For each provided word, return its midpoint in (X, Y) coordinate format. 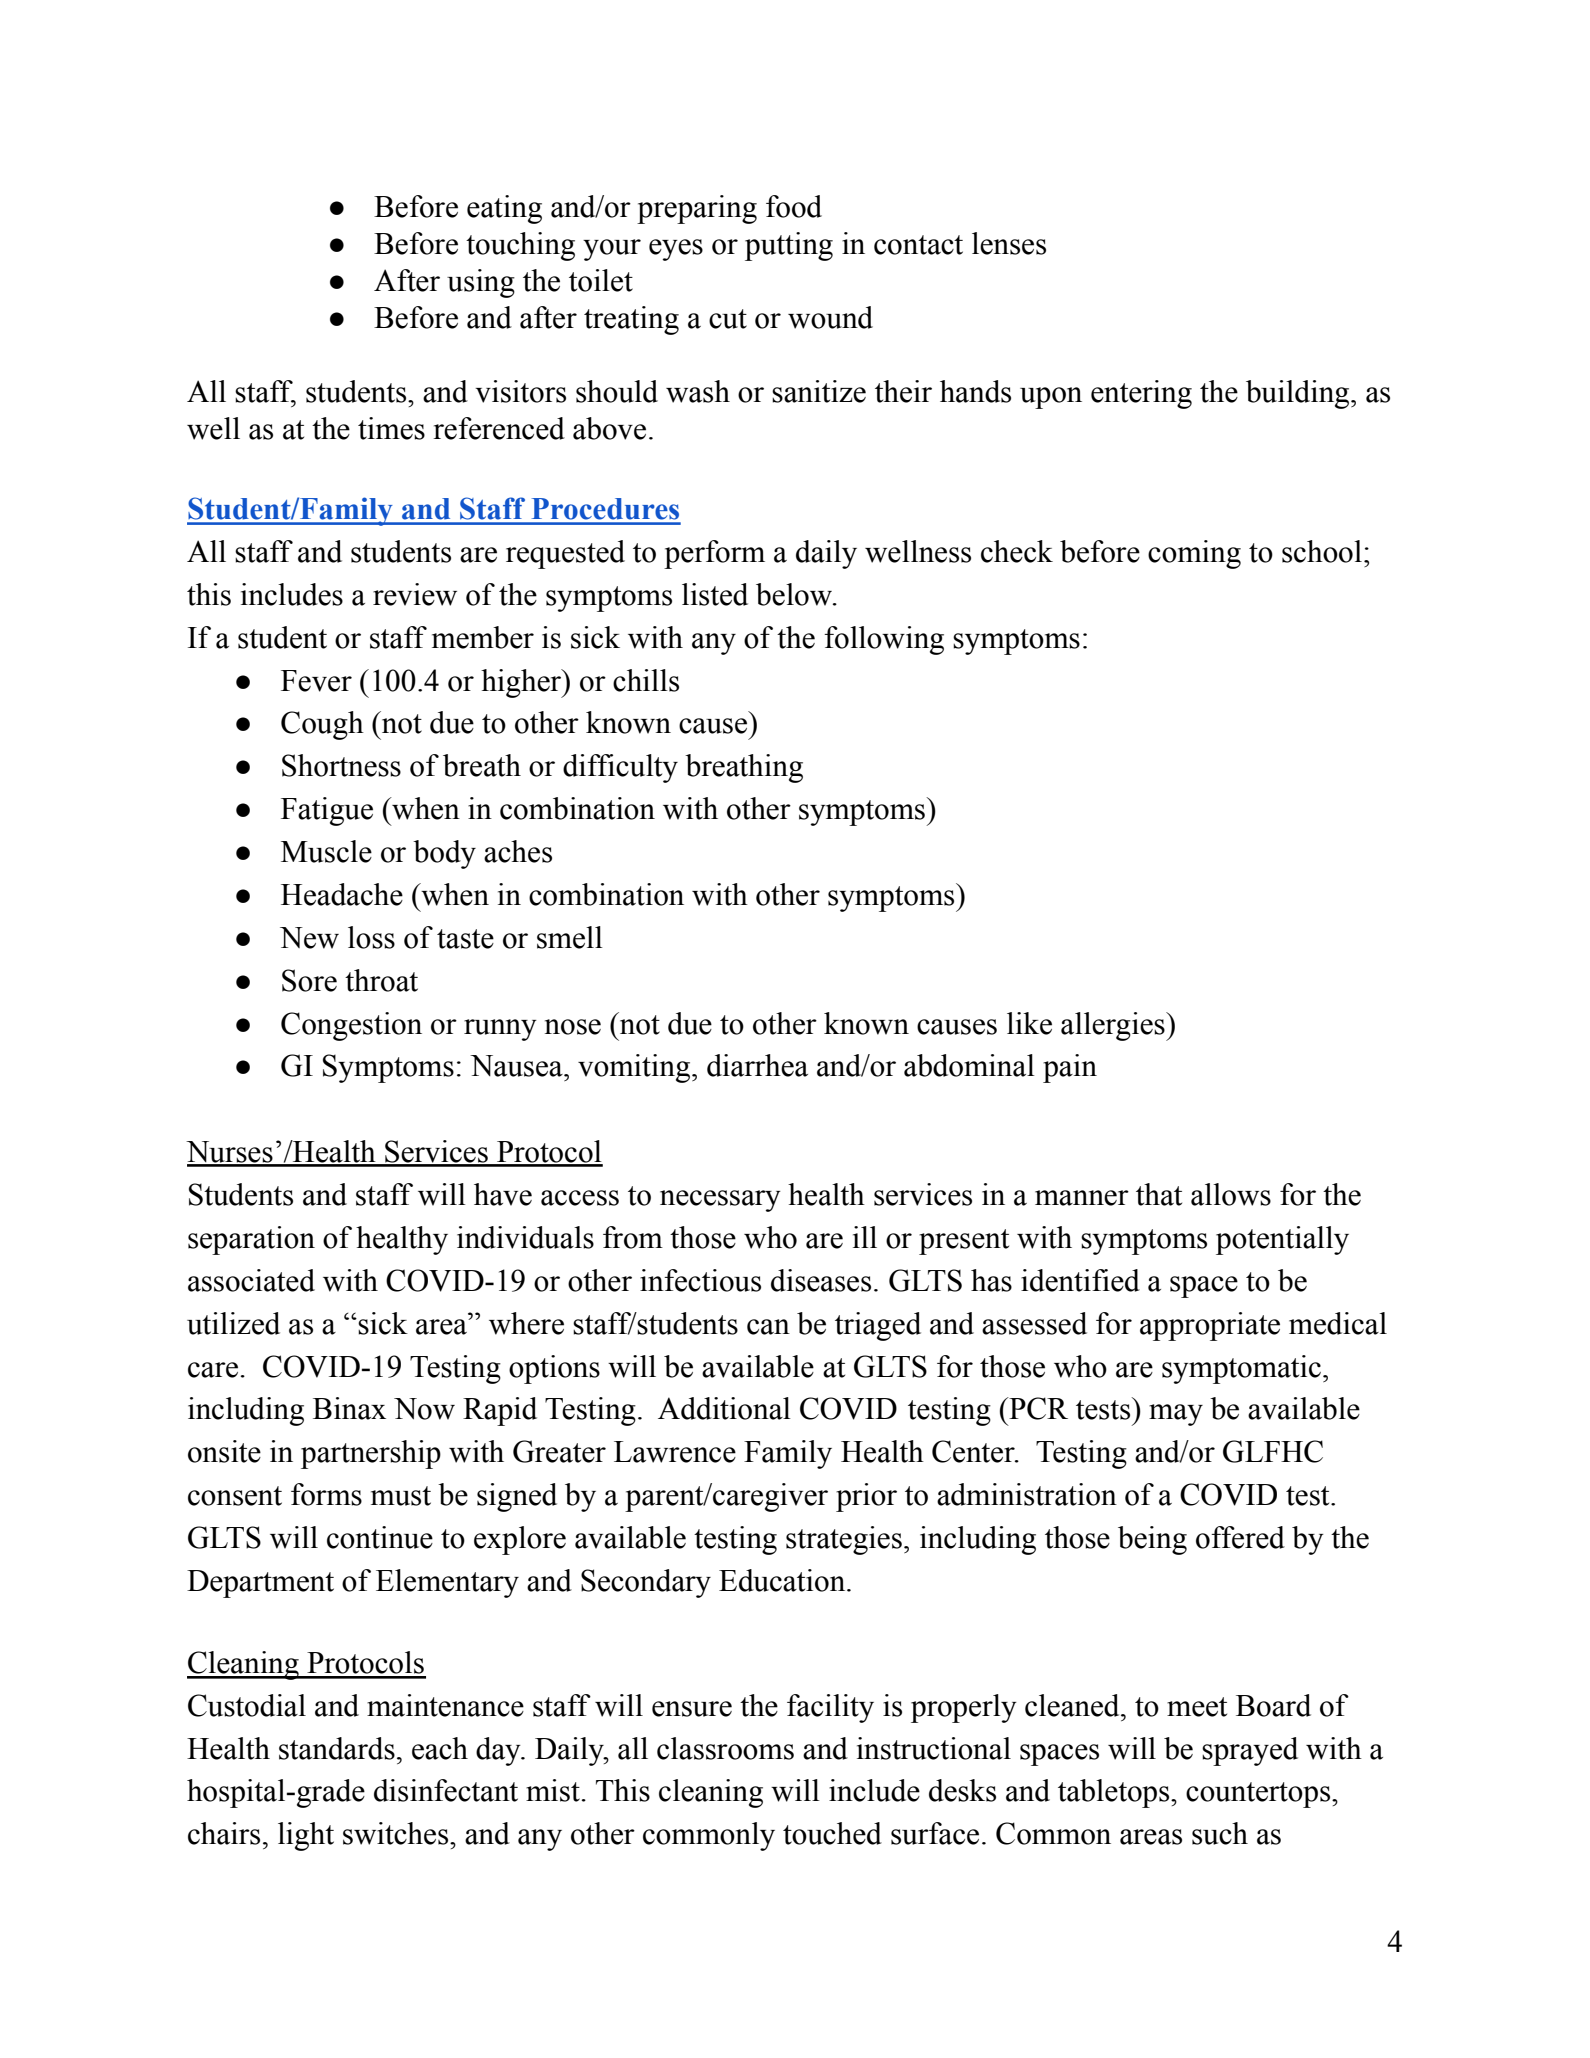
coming (1194, 554)
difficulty (620, 768)
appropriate (1210, 1326)
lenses (1009, 243)
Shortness (341, 765)
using (481, 283)
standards (337, 1748)
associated (251, 1280)
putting (789, 246)
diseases (821, 1280)
